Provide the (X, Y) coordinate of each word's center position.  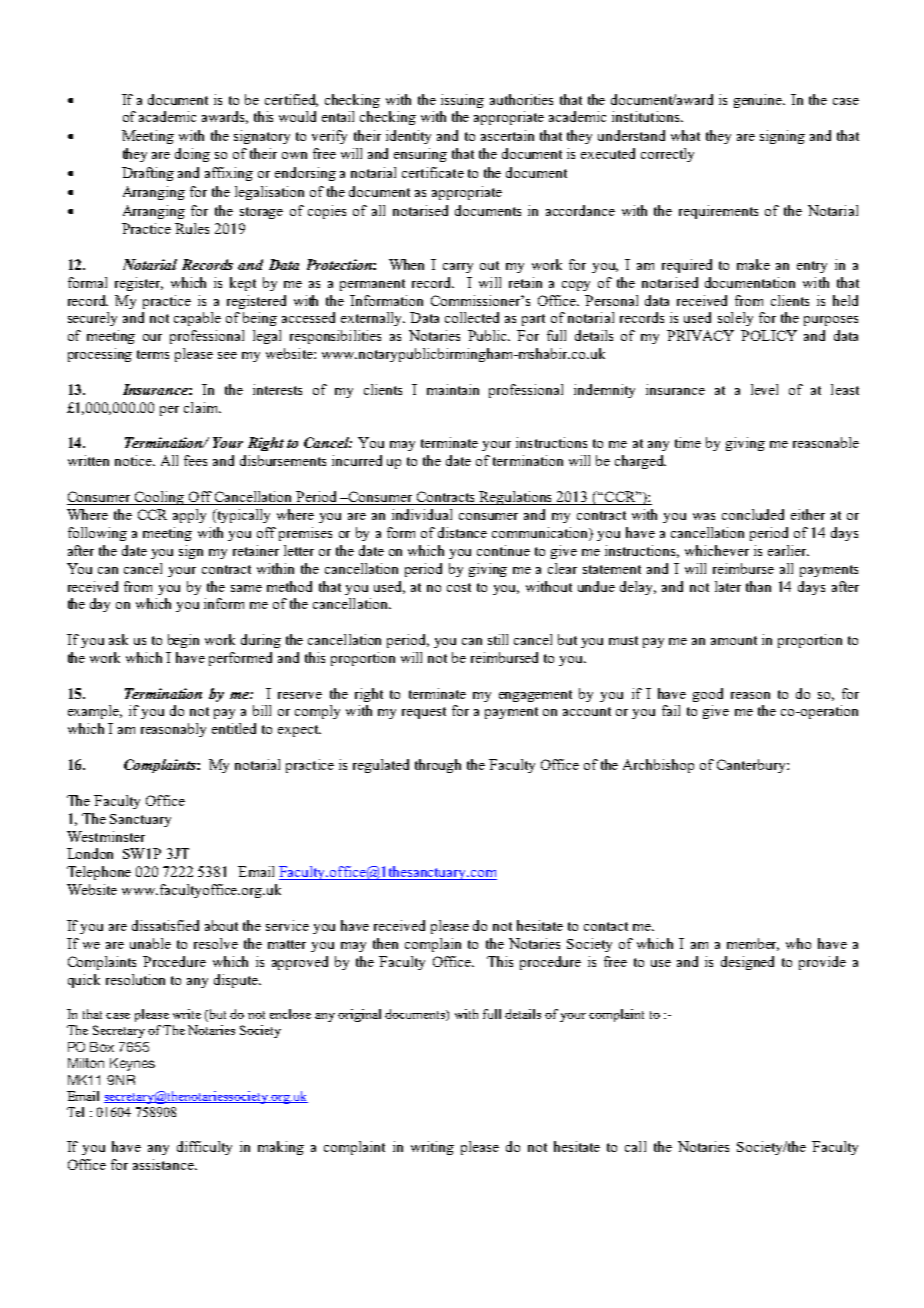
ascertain (507, 135)
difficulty (204, 1148)
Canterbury (752, 766)
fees (195, 460)
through (438, 766)
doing (192, 155)
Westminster (106, 836)
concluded (753, 514)
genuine (759, 101)
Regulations (516, 498)
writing (432, 1148)
